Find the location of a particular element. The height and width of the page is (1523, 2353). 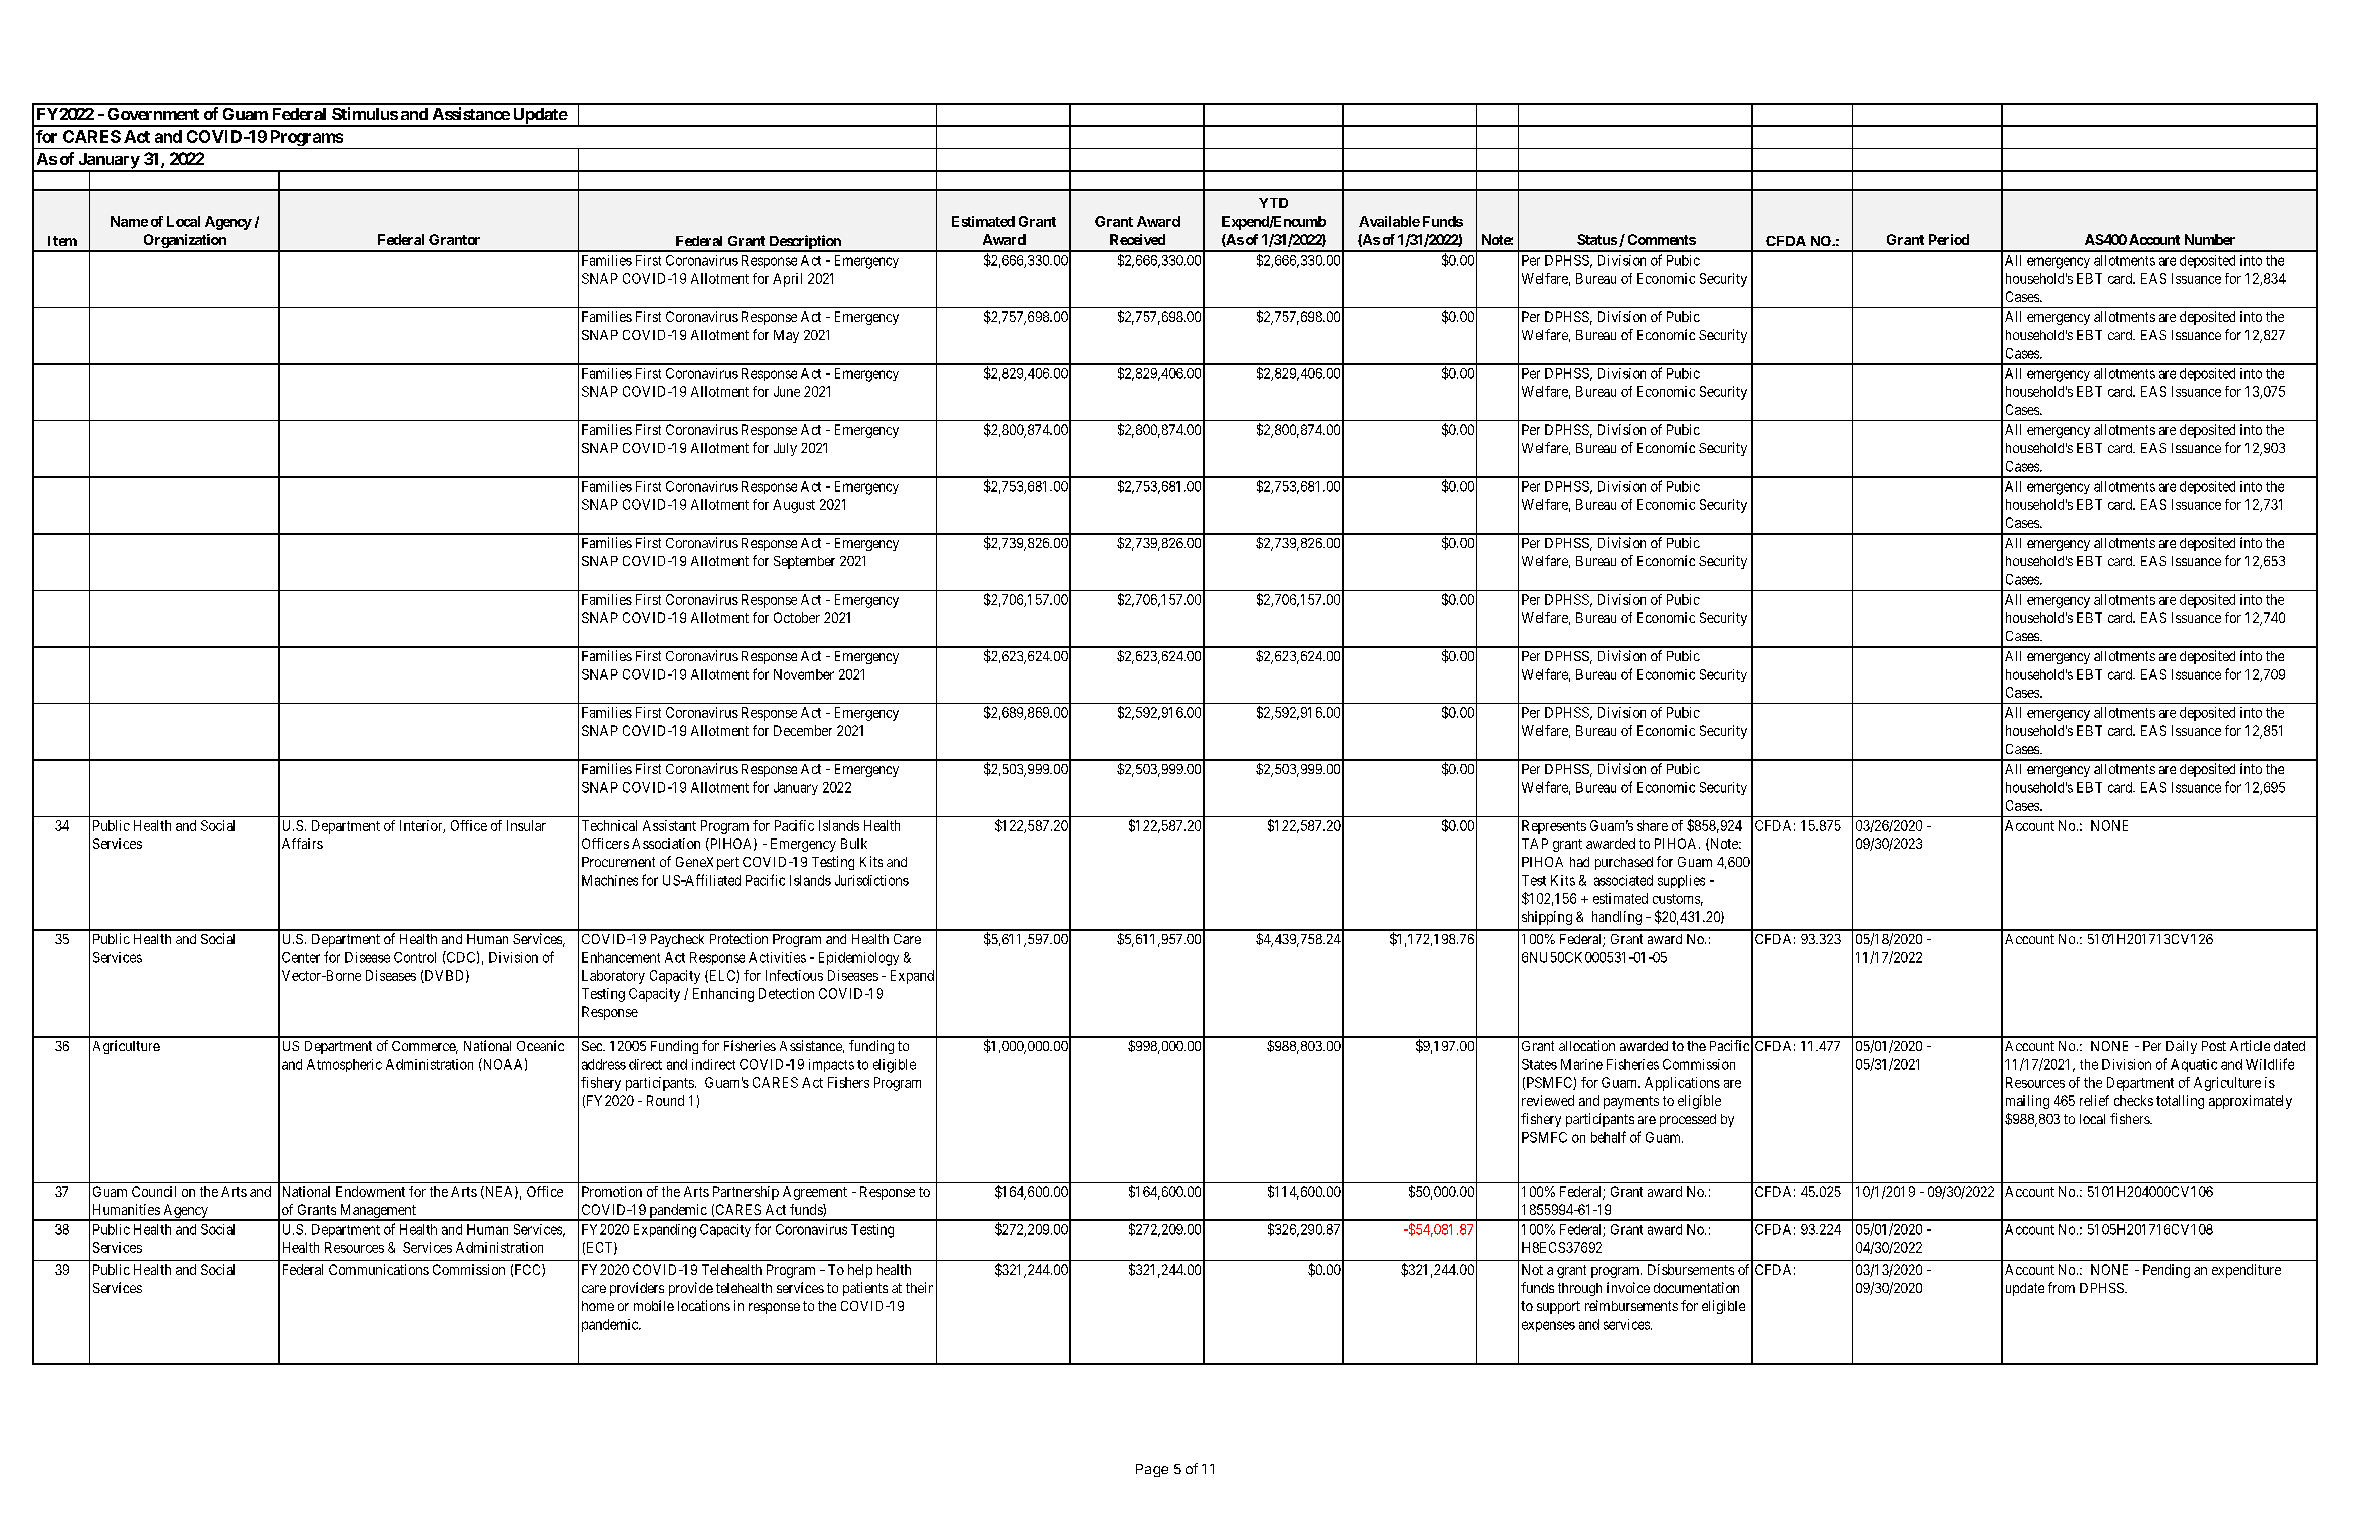

Government is located at coordinates (153, 114).
